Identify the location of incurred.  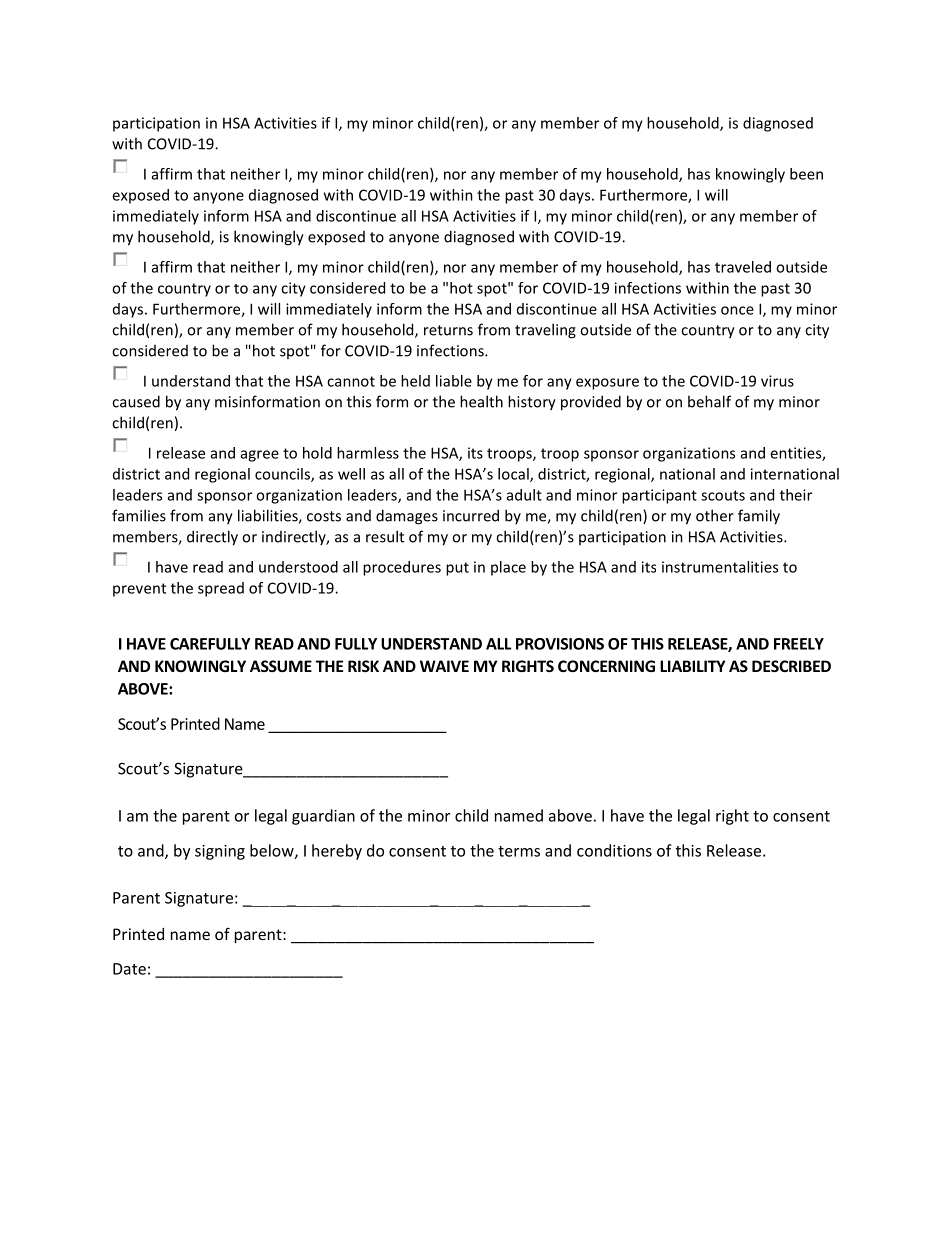
(471, 515).
